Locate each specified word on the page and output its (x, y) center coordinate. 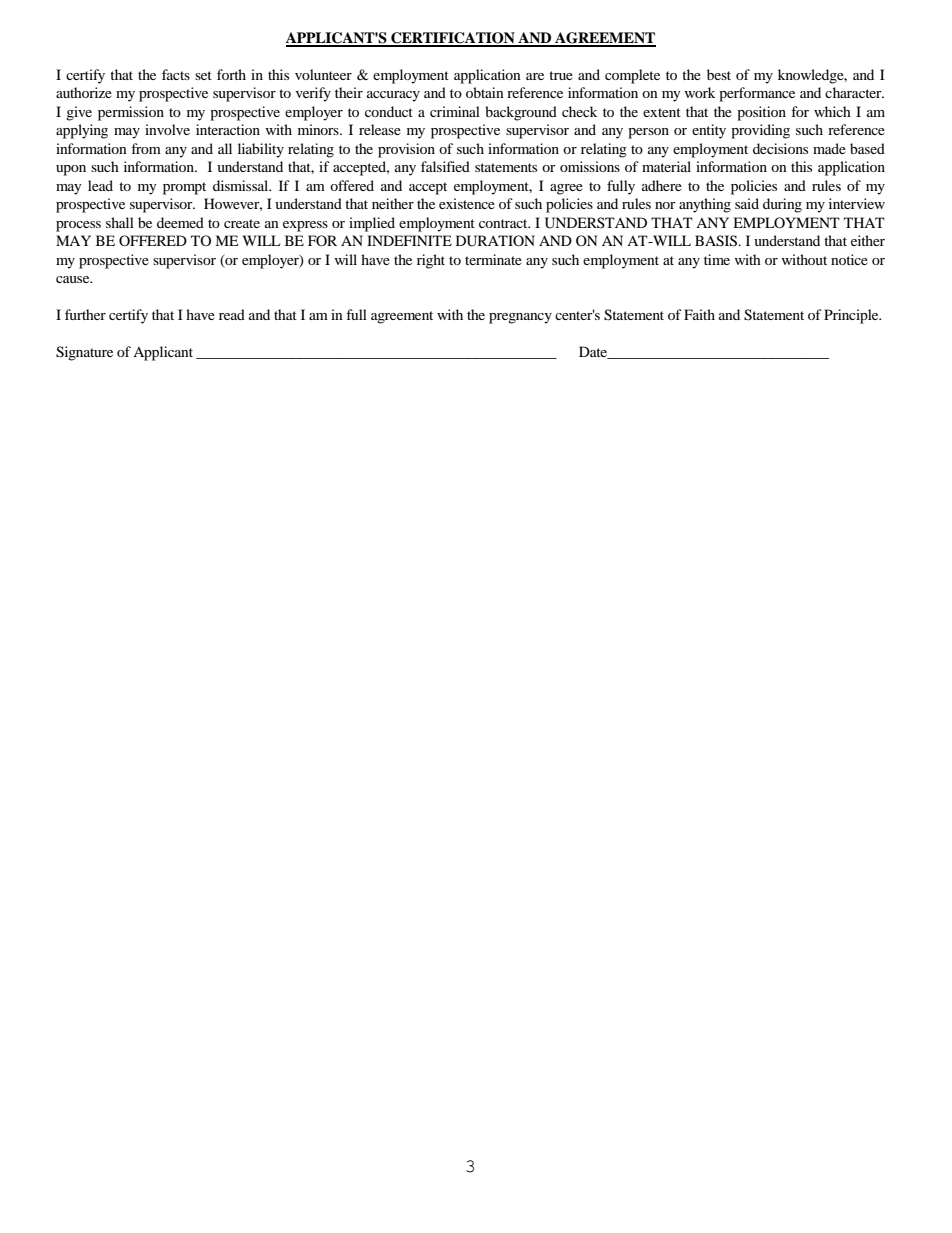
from (146, 148)
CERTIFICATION (453, 39)
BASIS (717, 241)
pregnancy (520, 318)
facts (176, 74)
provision (406, 150)
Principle (852, 316)
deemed (180, 222)
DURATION (495, 241)
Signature (84, 353)
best (719, 74)
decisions (780, 148)
